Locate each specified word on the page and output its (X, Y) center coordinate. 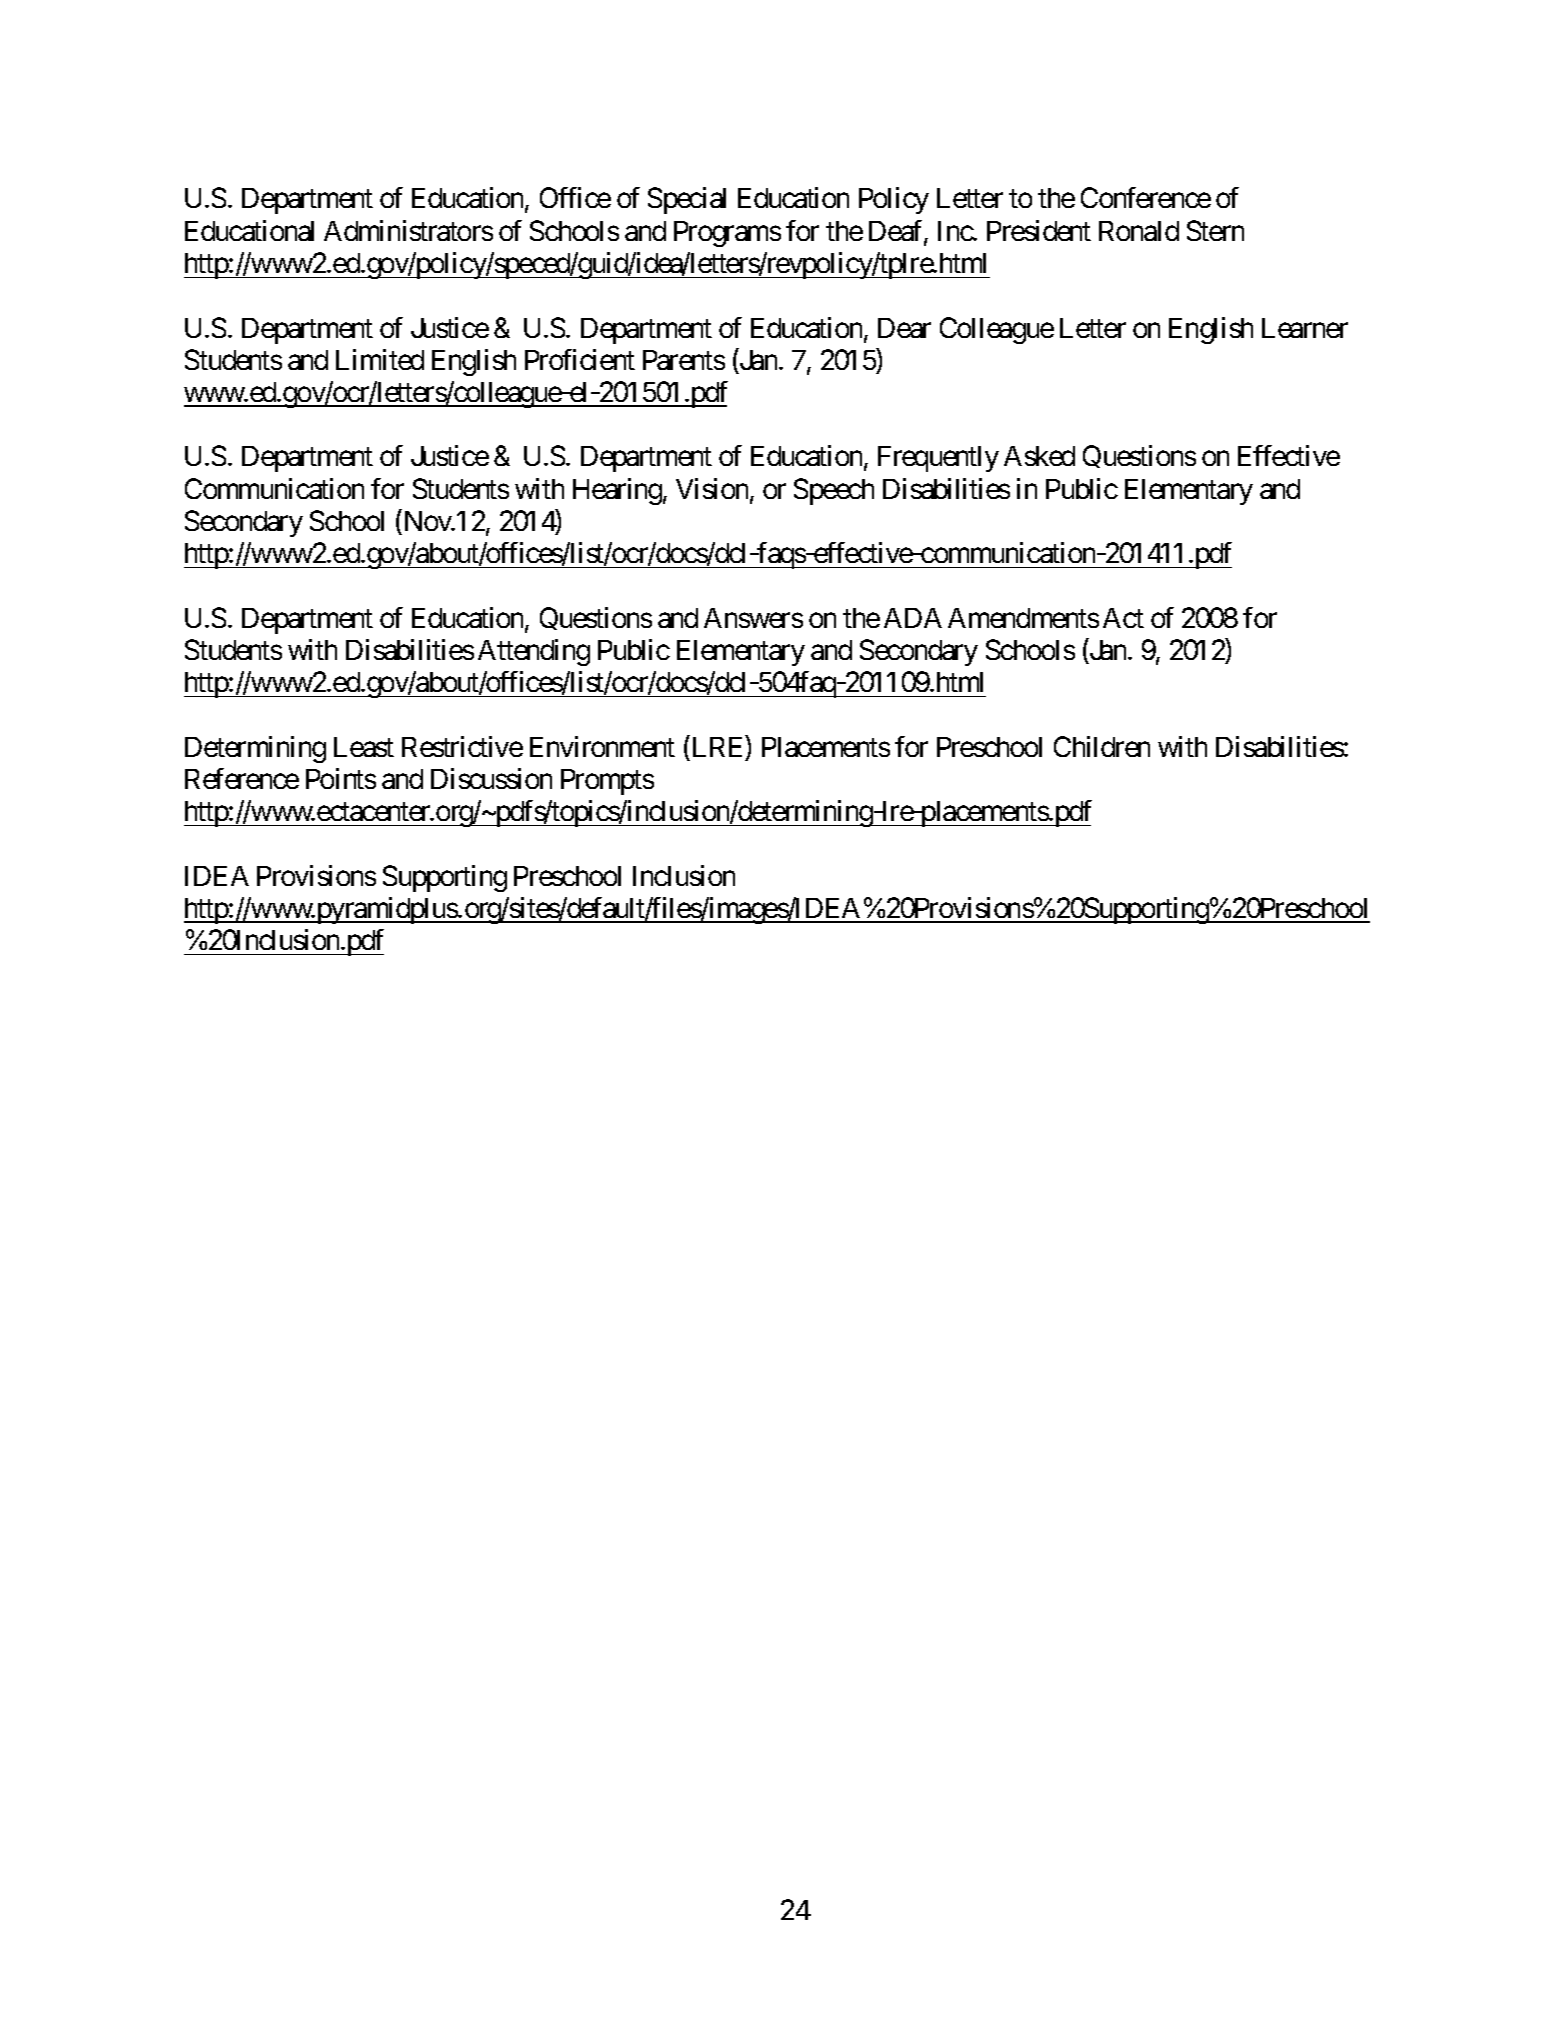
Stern (1215, 230)
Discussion (491, 778)
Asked (1039, 456)
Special (687, 200)
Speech (834, 491)
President (1039, 230)
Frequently (938, 459)
